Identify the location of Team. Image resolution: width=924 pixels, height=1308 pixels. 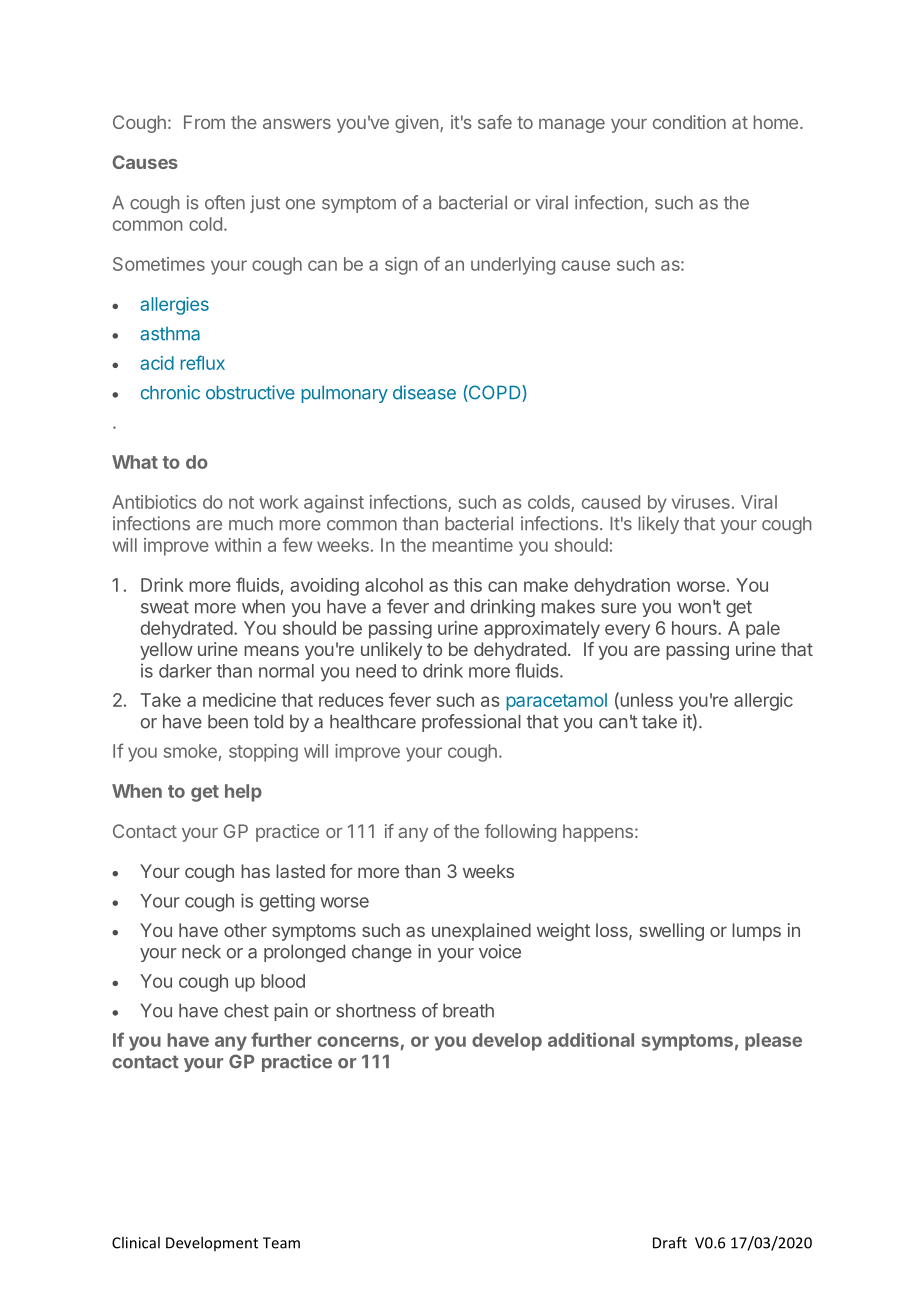
(281, 1243).
